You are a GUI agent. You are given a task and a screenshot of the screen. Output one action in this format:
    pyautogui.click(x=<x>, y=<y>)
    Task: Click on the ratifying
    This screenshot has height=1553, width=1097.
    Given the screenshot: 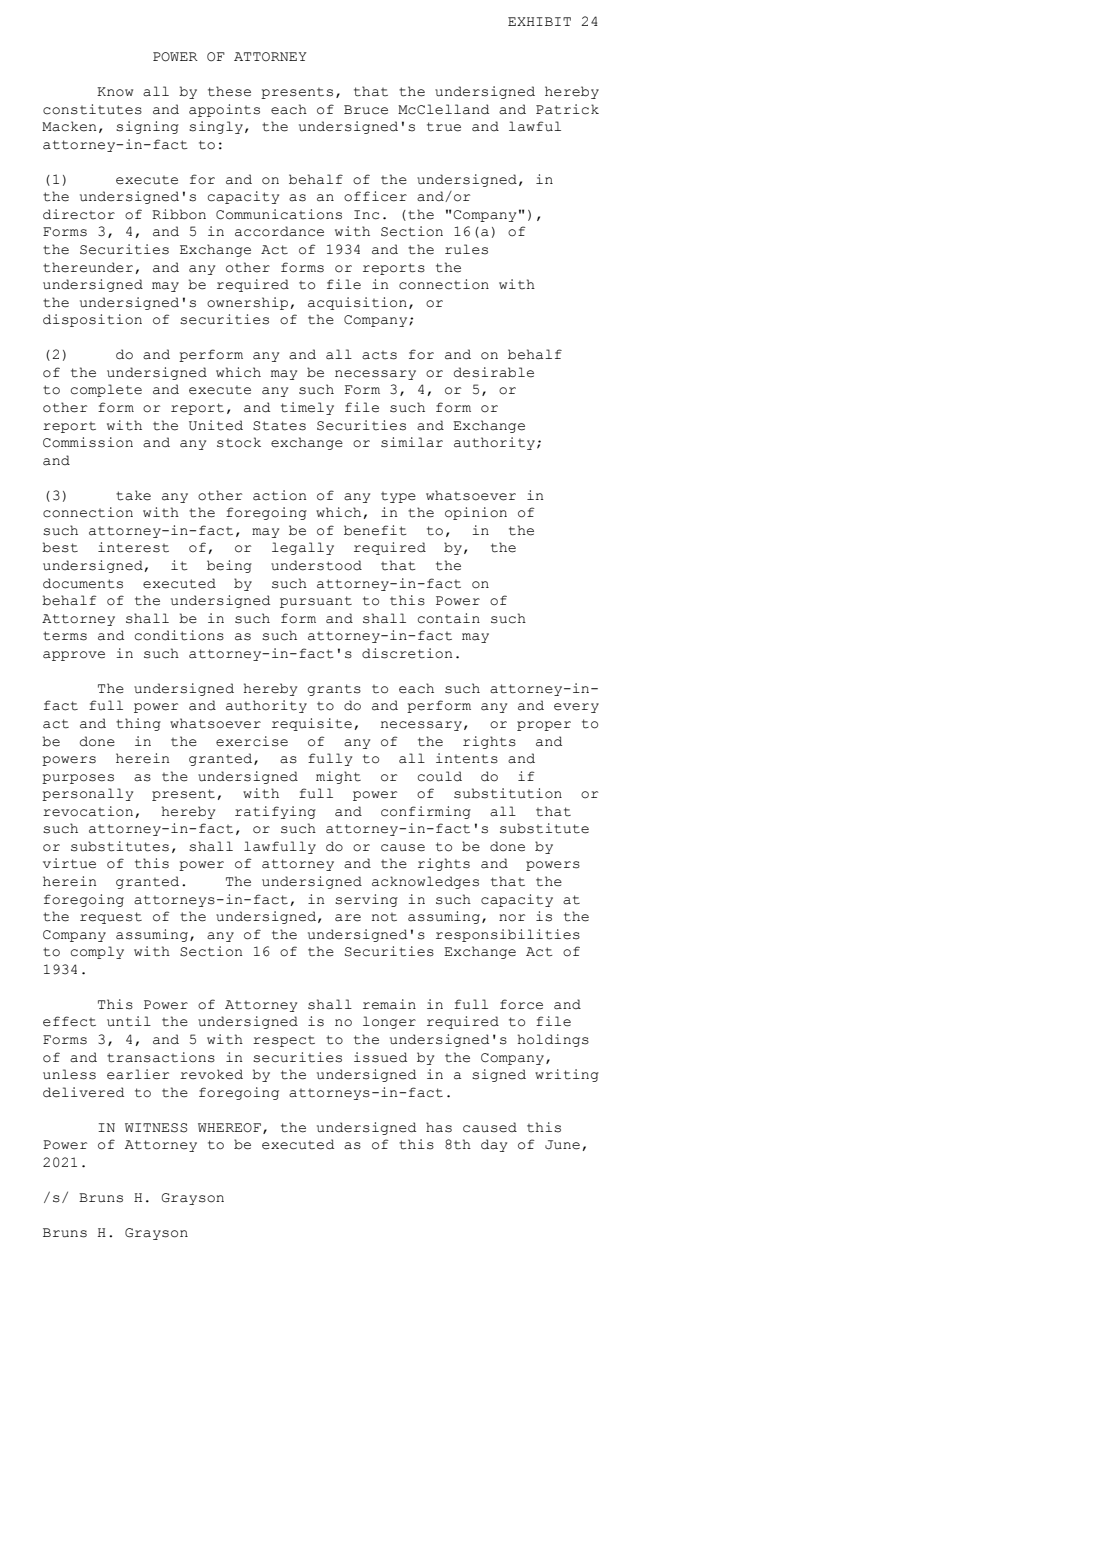 What is the action you would take?
    pyautogui.click(x=275, y=812)
